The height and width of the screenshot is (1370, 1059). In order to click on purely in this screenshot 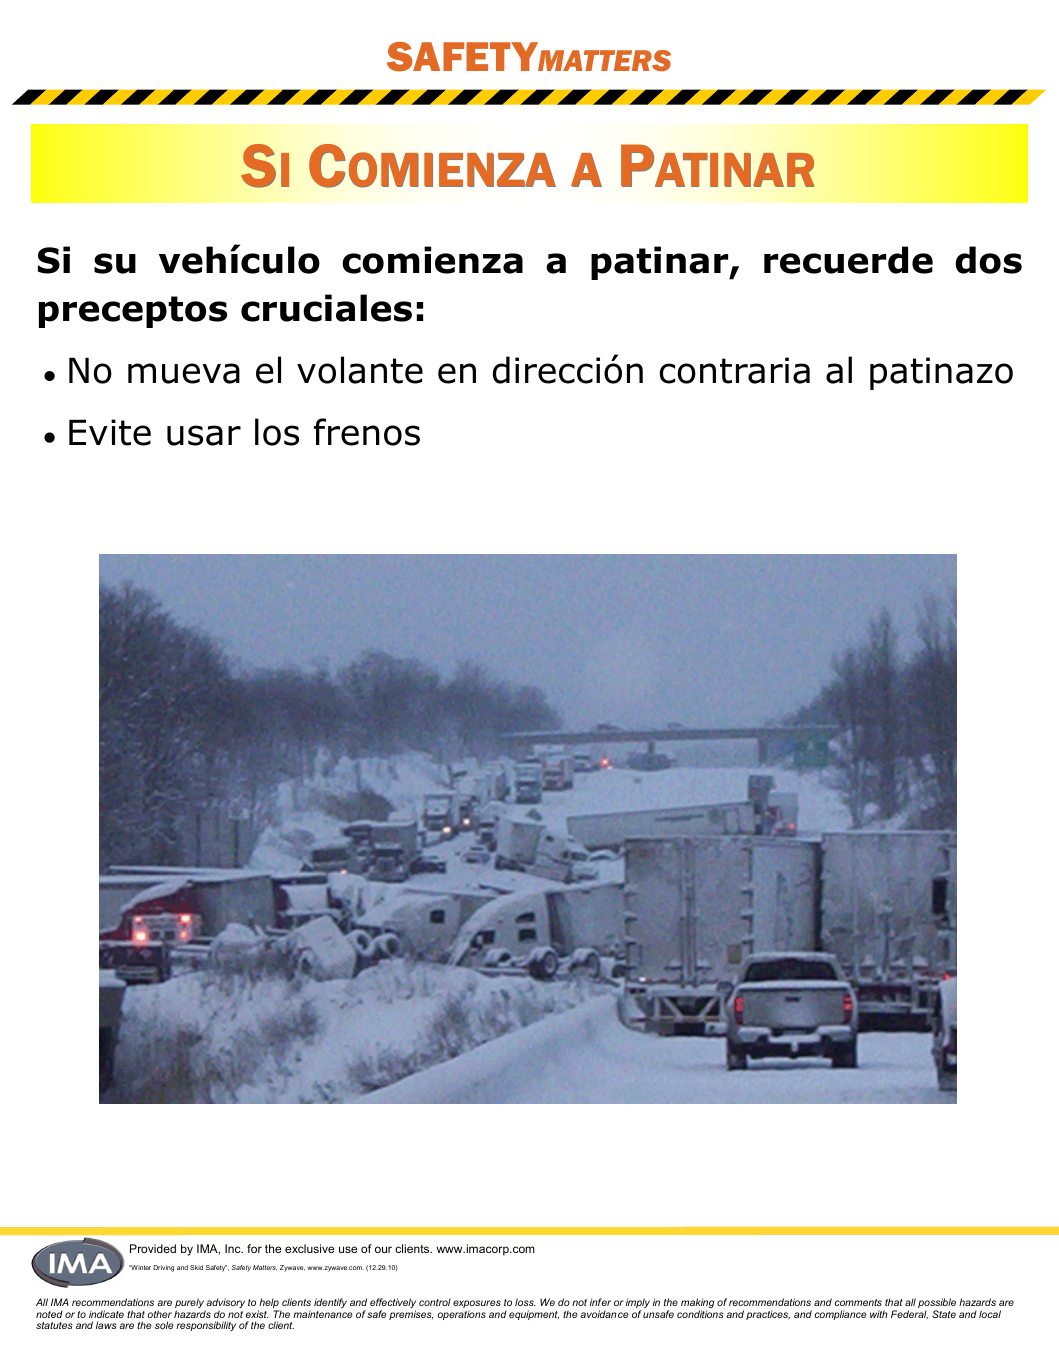, I will do `click(190, 1304)`.
